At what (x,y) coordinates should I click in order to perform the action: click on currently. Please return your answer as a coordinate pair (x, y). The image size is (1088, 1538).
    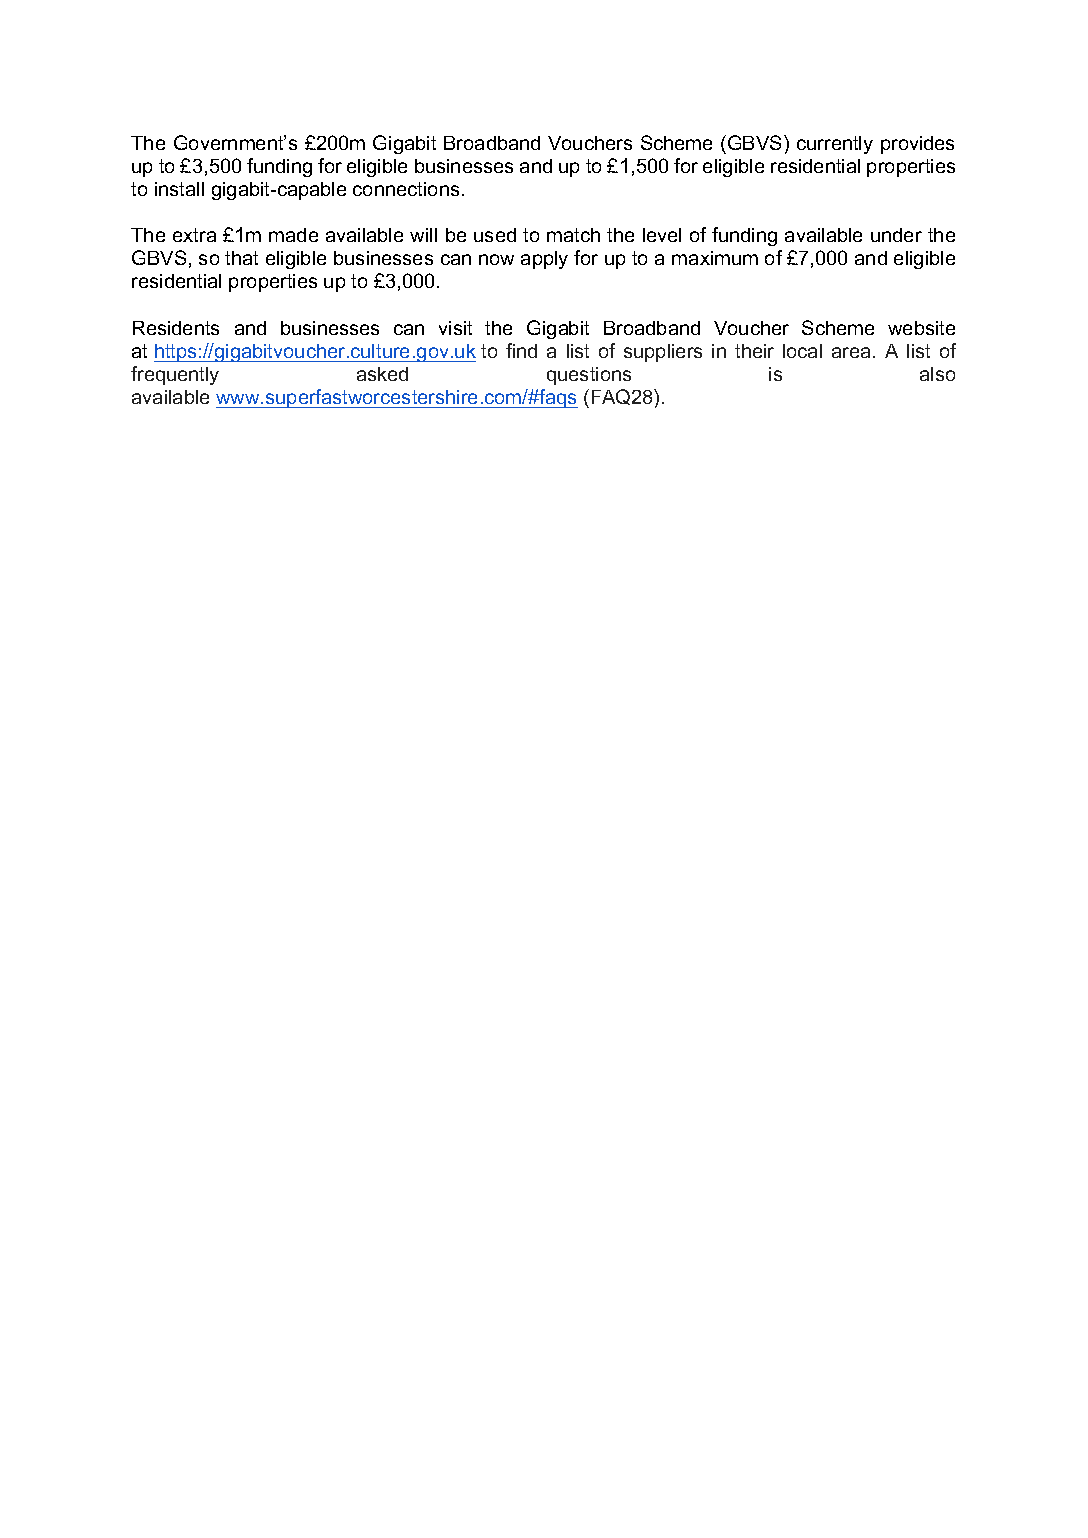
    Looking at the image, I should click on (835, 145).
